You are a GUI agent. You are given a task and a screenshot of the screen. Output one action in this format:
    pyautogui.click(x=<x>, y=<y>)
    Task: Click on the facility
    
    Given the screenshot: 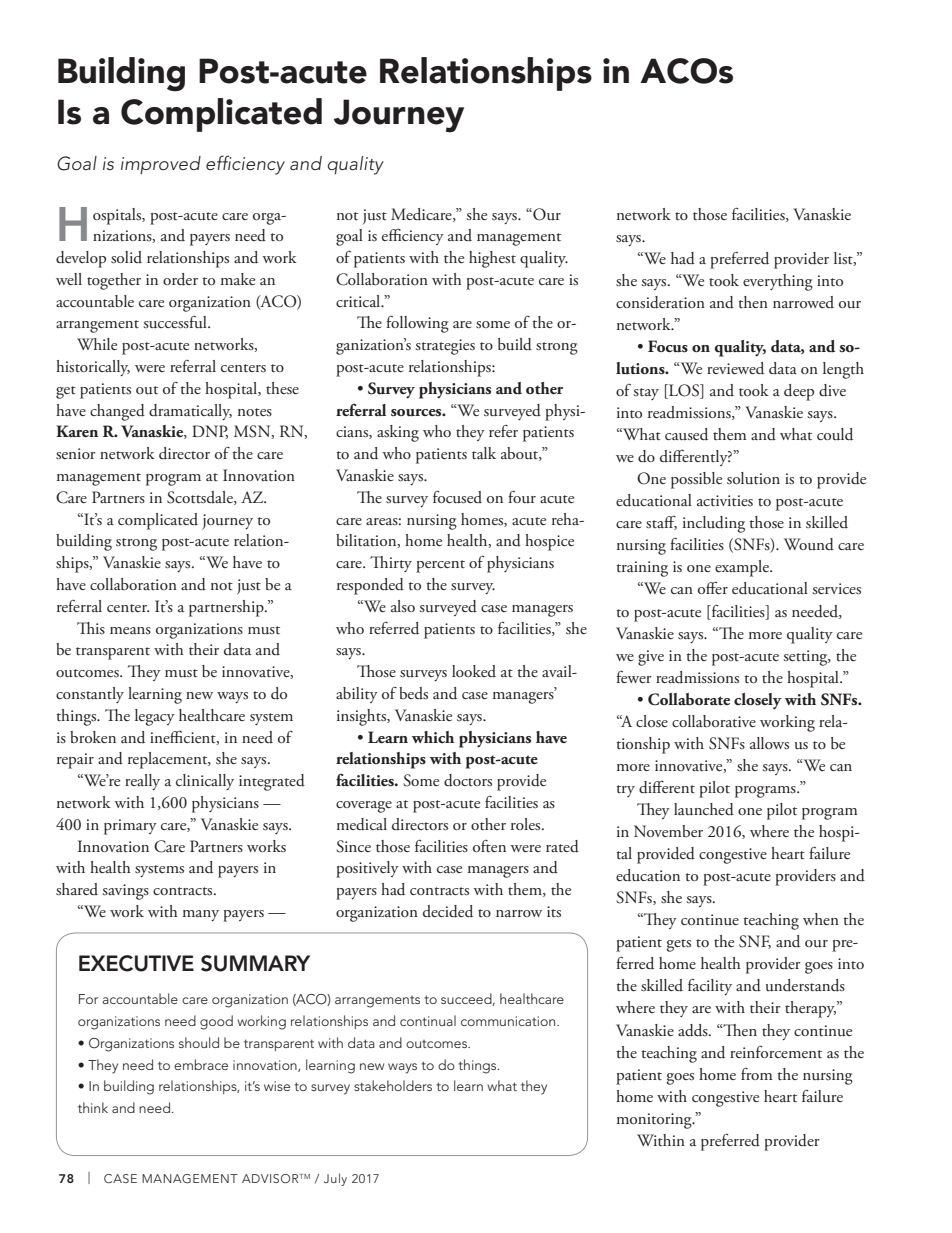 What is the action you would take?
    pyautogui.click(x=710, y=986)
